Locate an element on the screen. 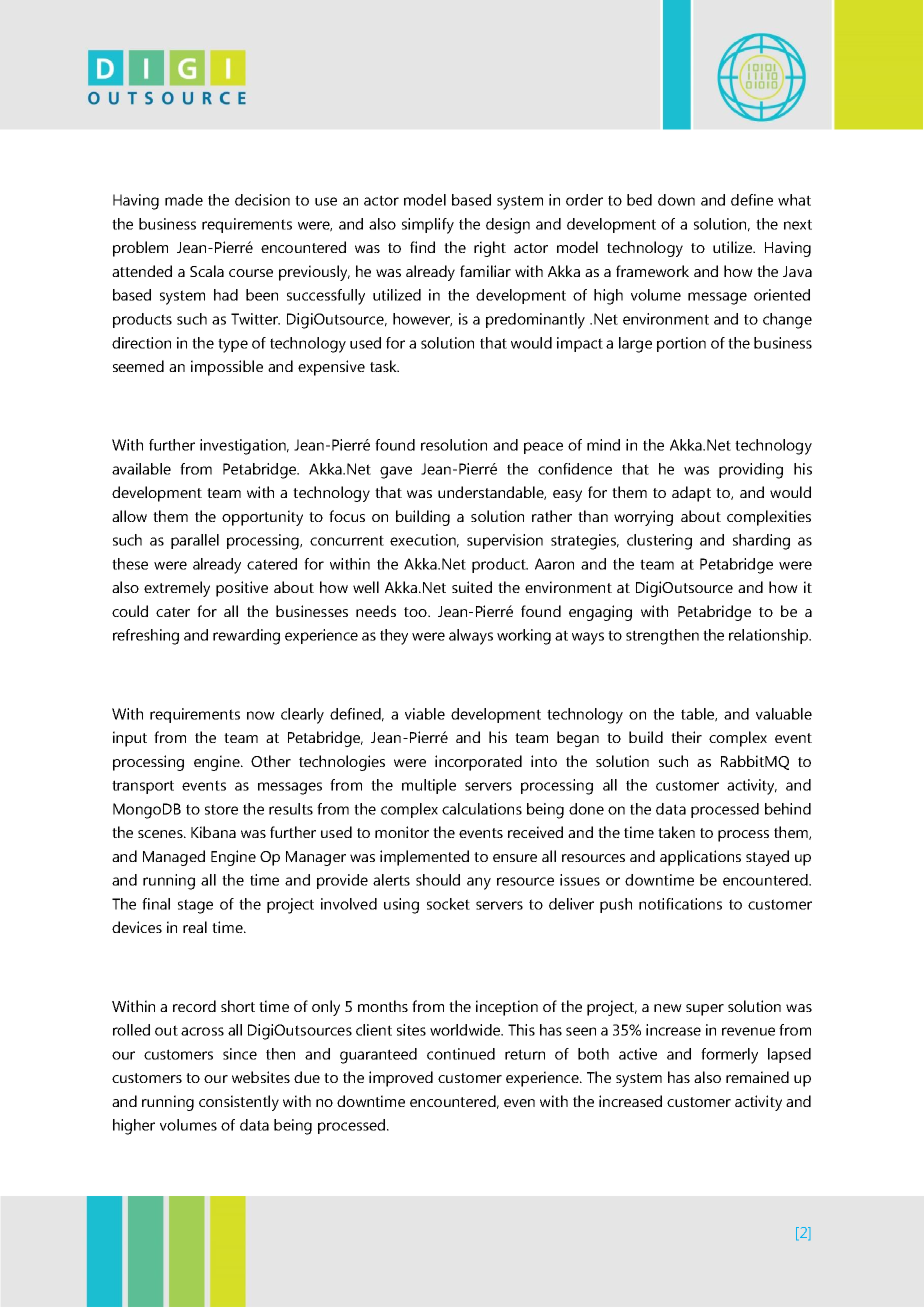 The width and height of the screenshot is (924, 1308). next is located at coordinates (798, 224).
